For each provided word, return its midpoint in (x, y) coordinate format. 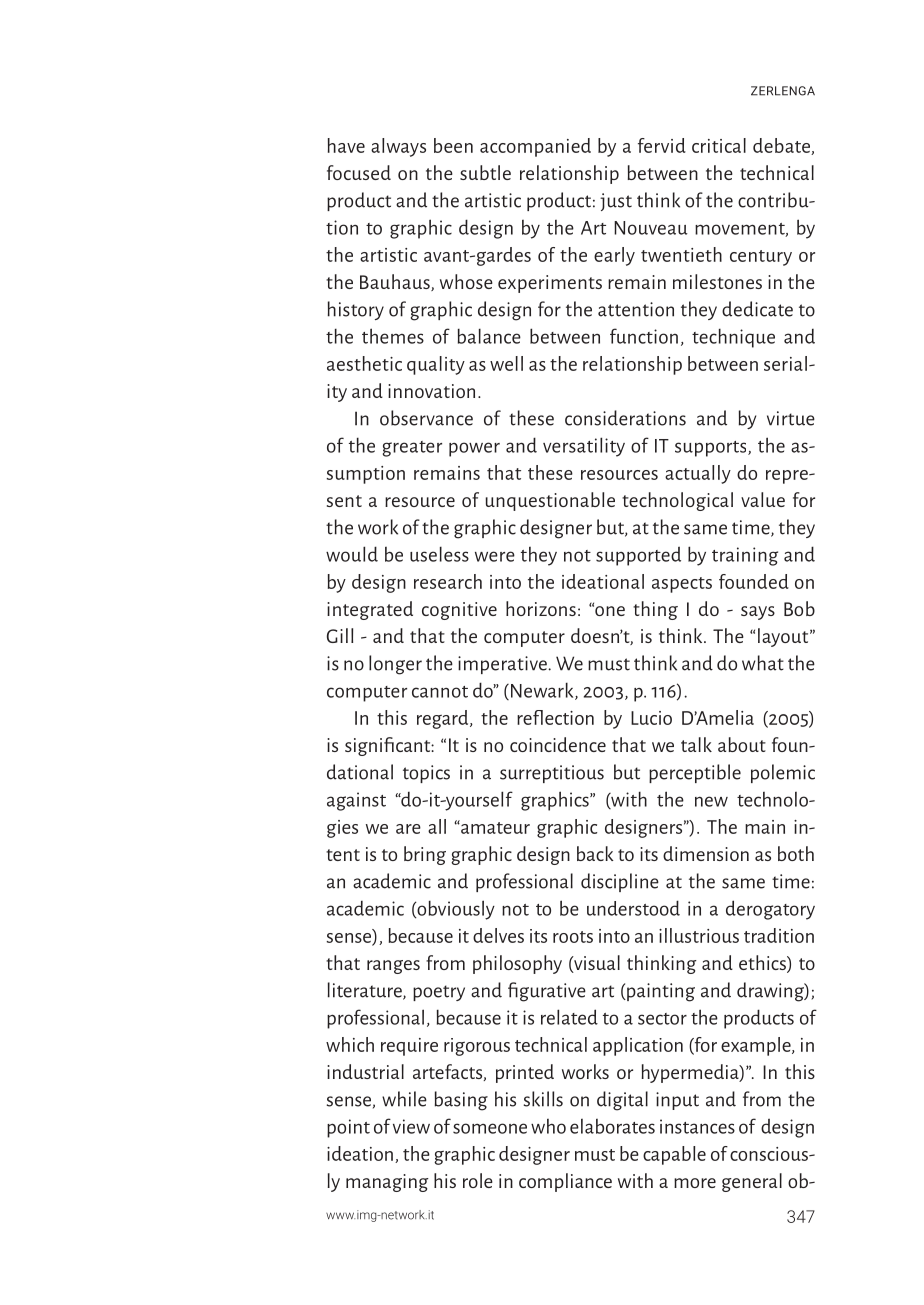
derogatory (770, 910)
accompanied (535, 147)
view (411, 1126)
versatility (584, 447)
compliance (565, 1182)
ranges (393, 967)
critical (719, 145)
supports (712, 449)
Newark (543, 691)
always (398, 147)
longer (395, 665)
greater (412, 449)
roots (573, 937)
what (763, 663)
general (752, 1182)
